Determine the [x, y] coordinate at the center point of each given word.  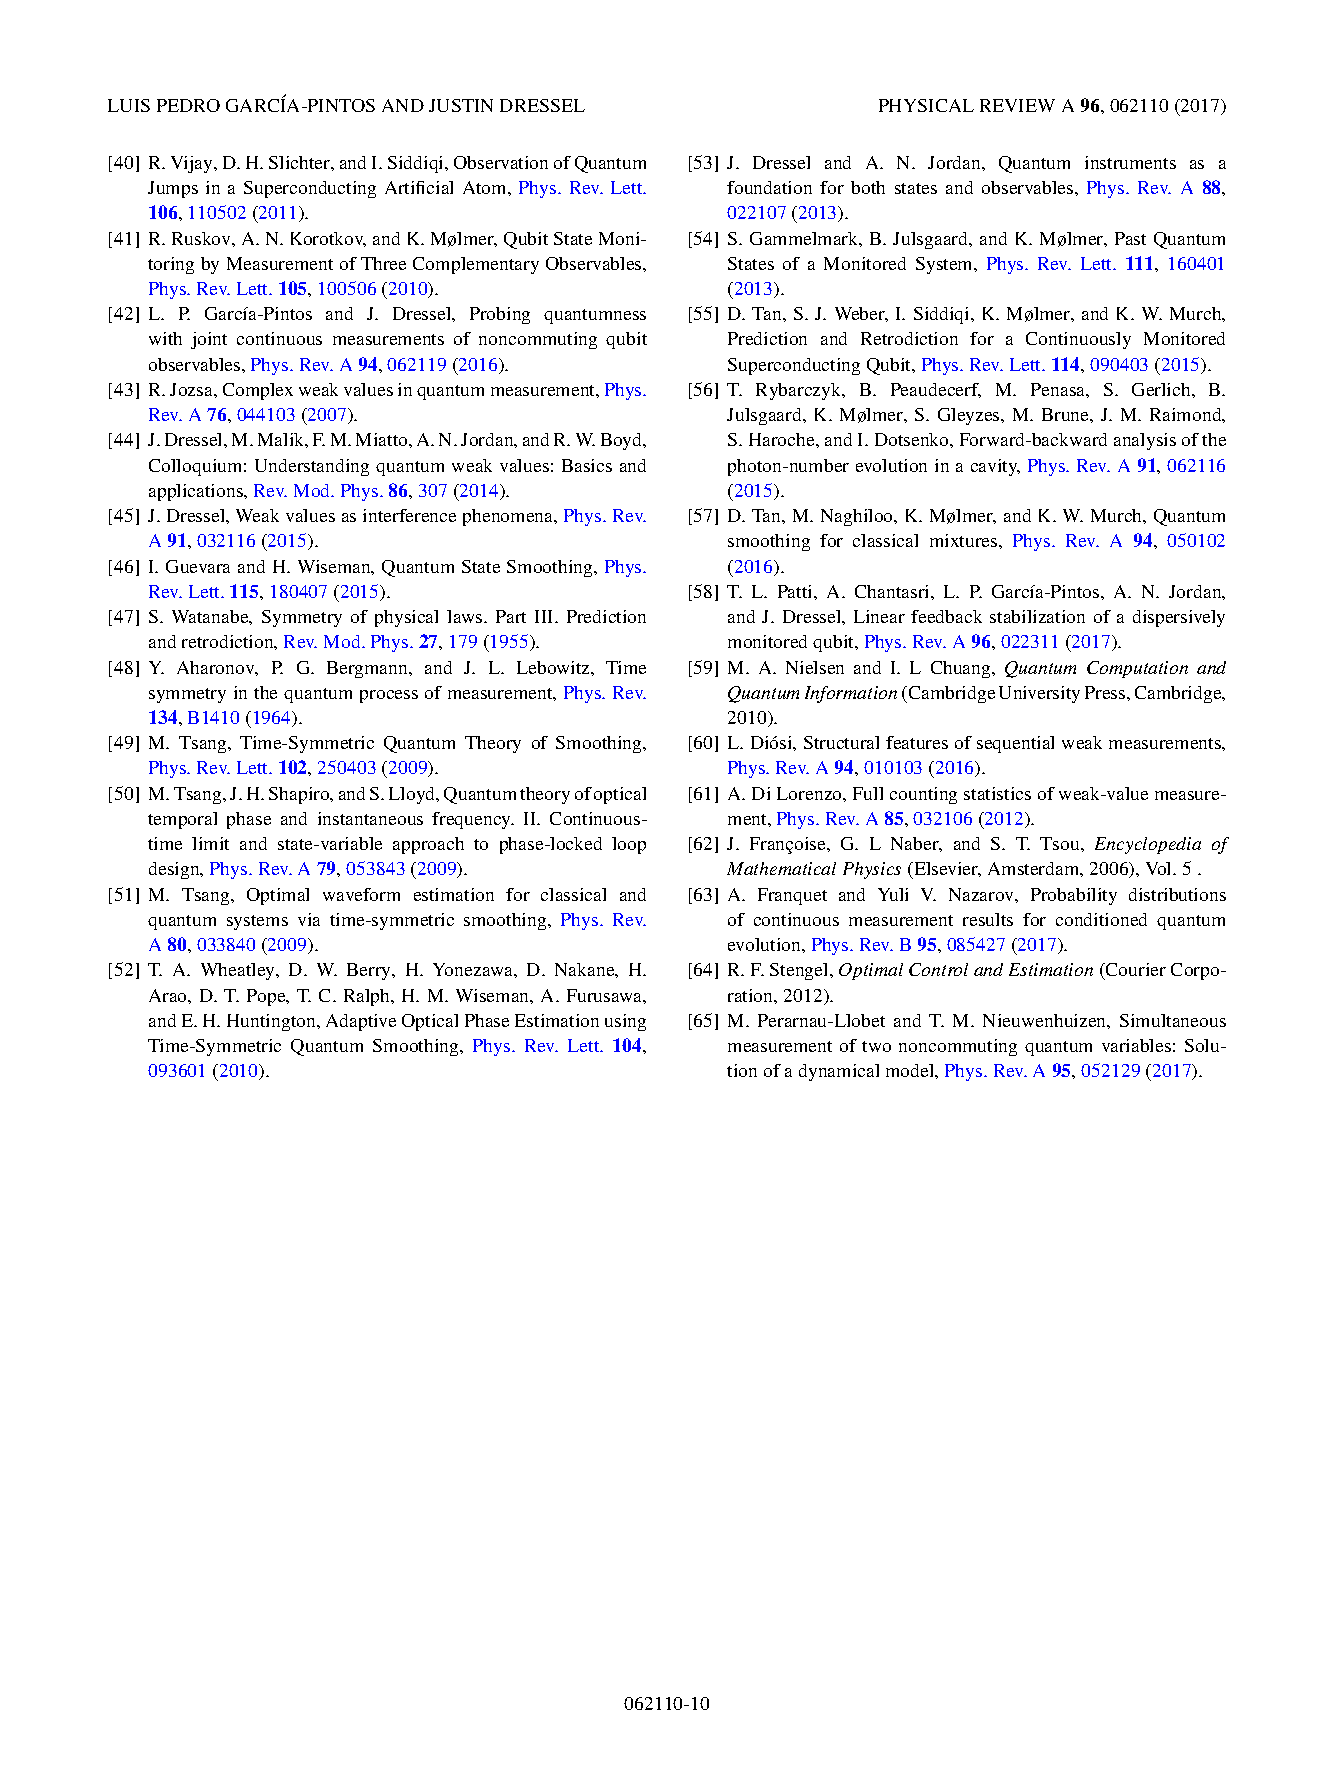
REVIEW [1017, 105]
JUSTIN [461, 105]
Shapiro [300, 795]
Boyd [623, 441]
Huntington [272, 1022]
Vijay [193, 164]
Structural [841, 742]
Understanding [312, 467]
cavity [995, 467]
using [625, 1022]
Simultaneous [1173, 1020]
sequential [1015, 744]
